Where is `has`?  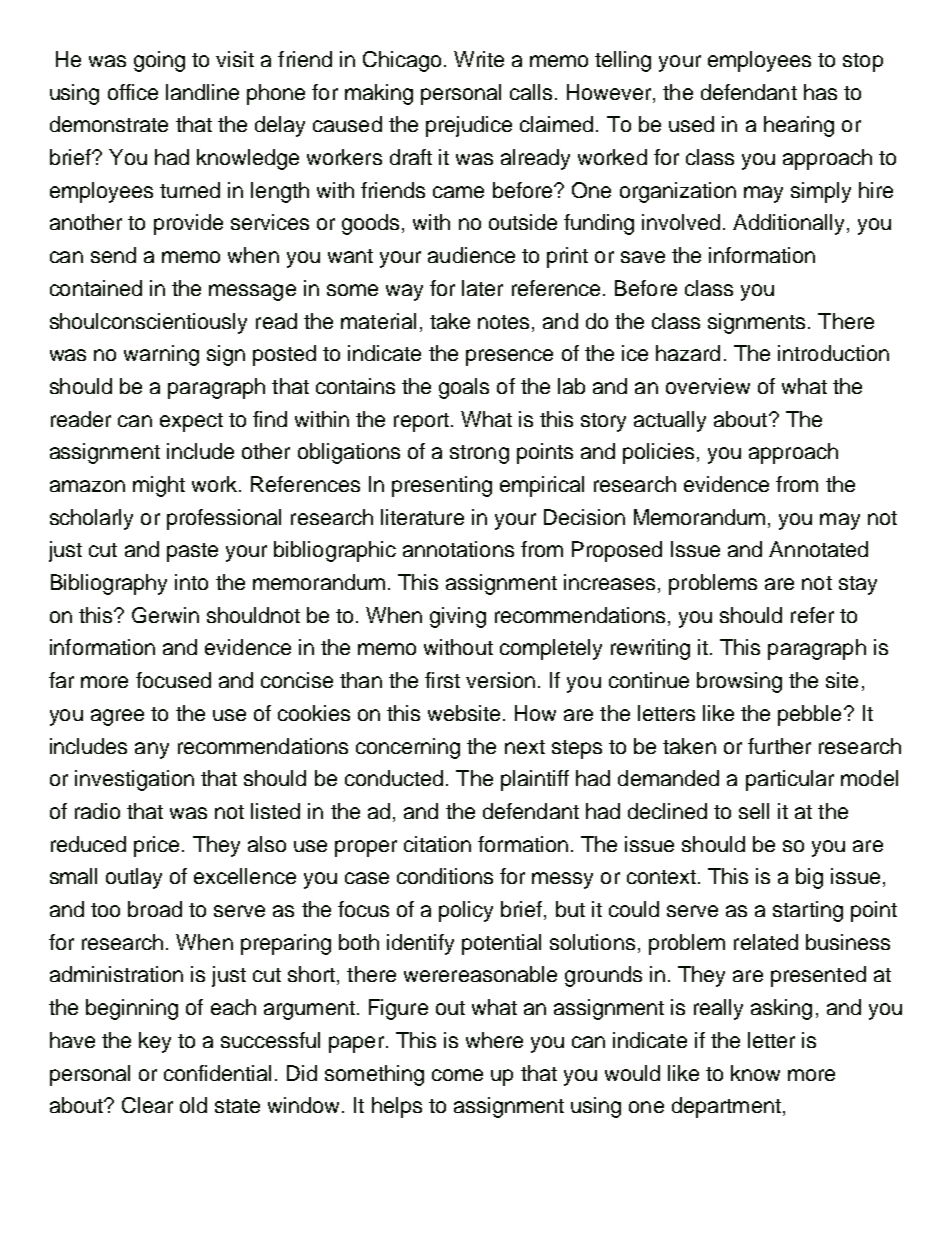
has is located at coordinates (820, 92).
